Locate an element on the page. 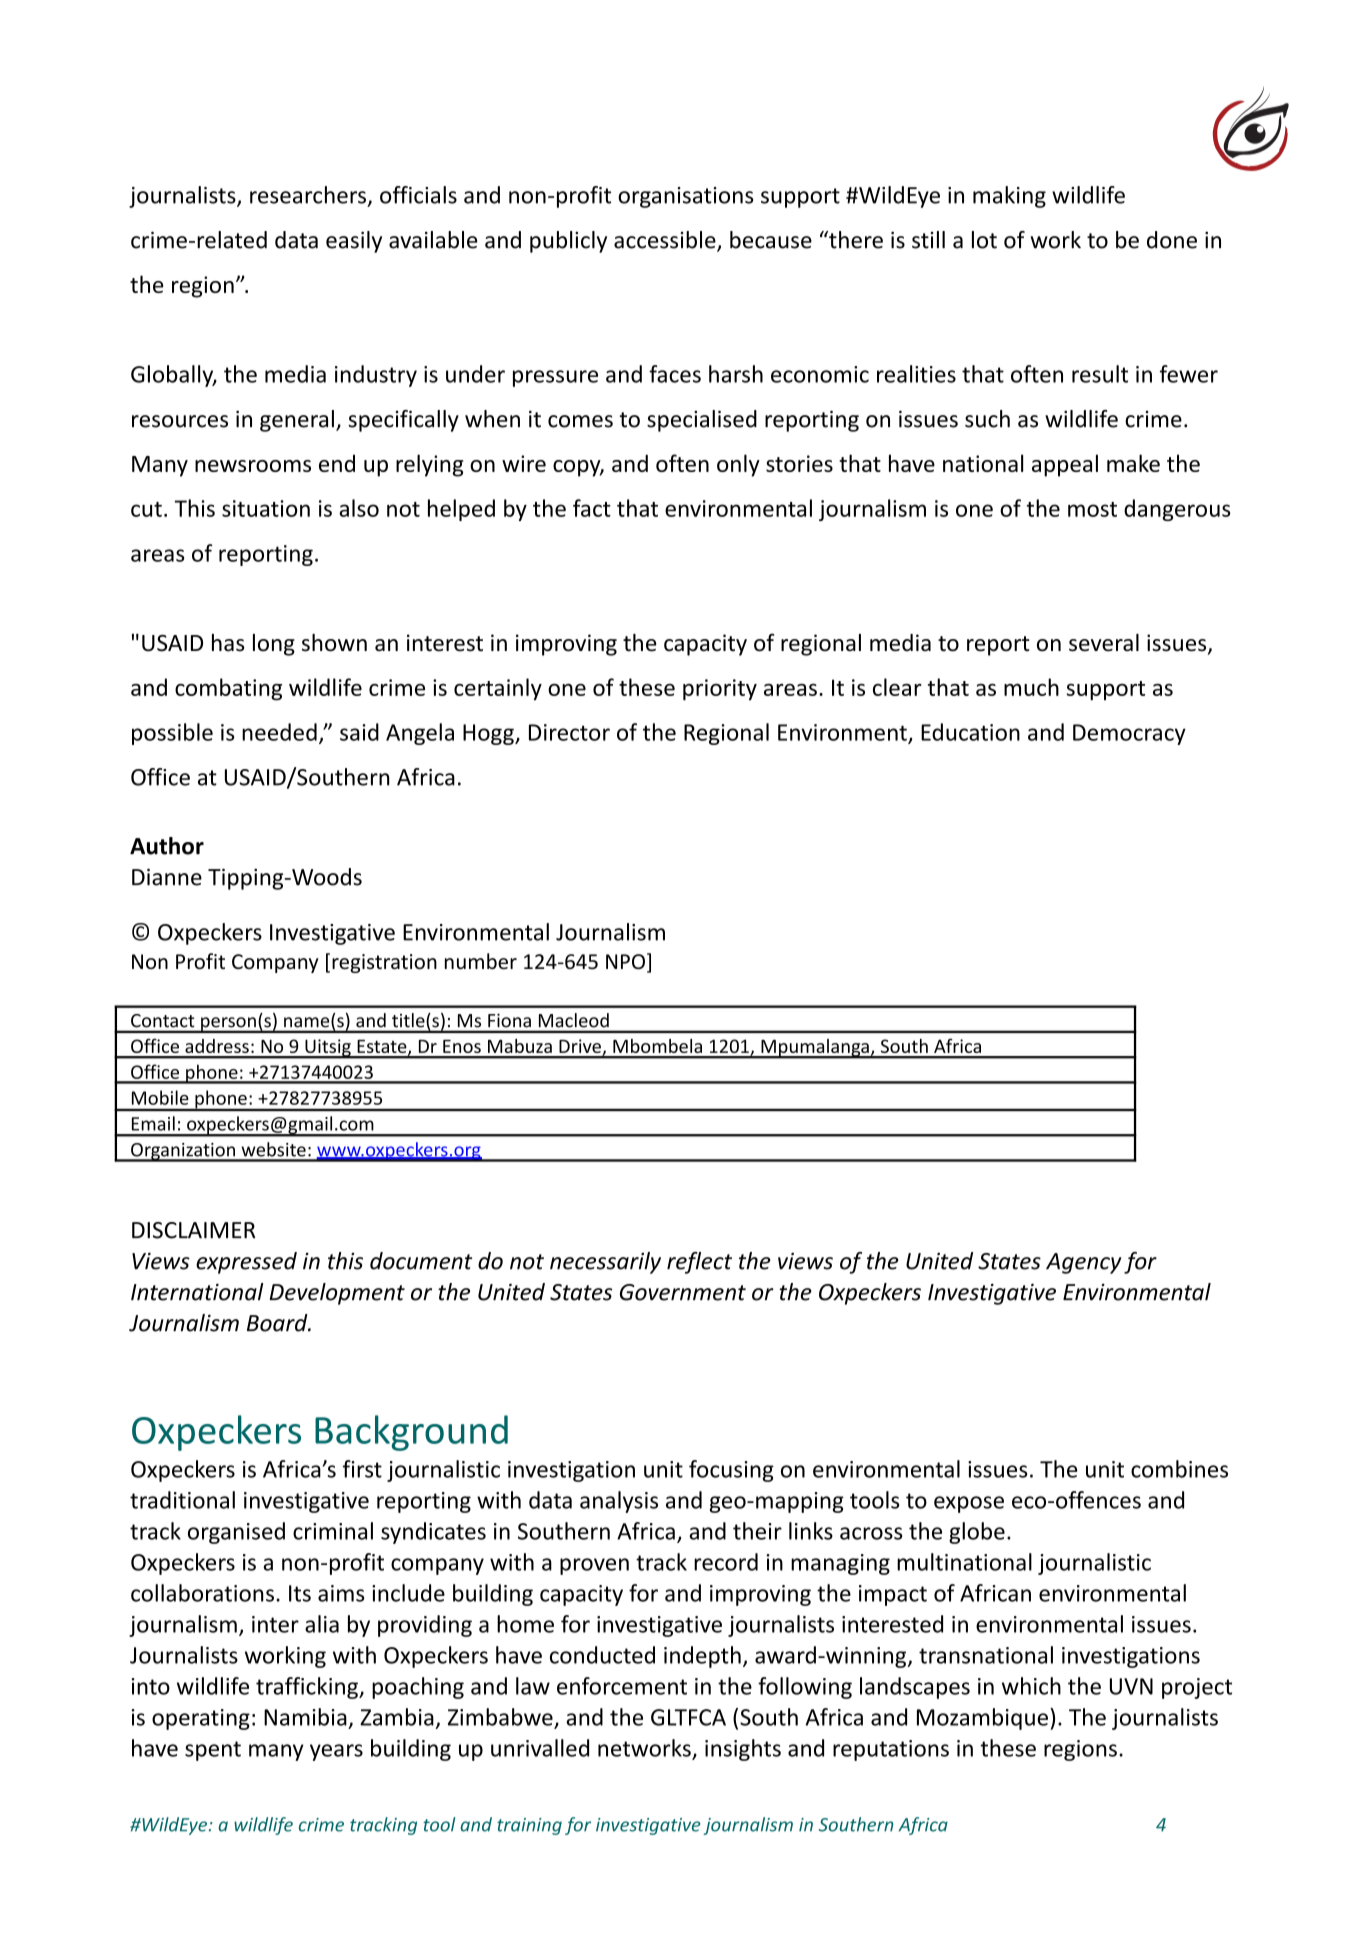  making is located at coordinates (1009, 197).
